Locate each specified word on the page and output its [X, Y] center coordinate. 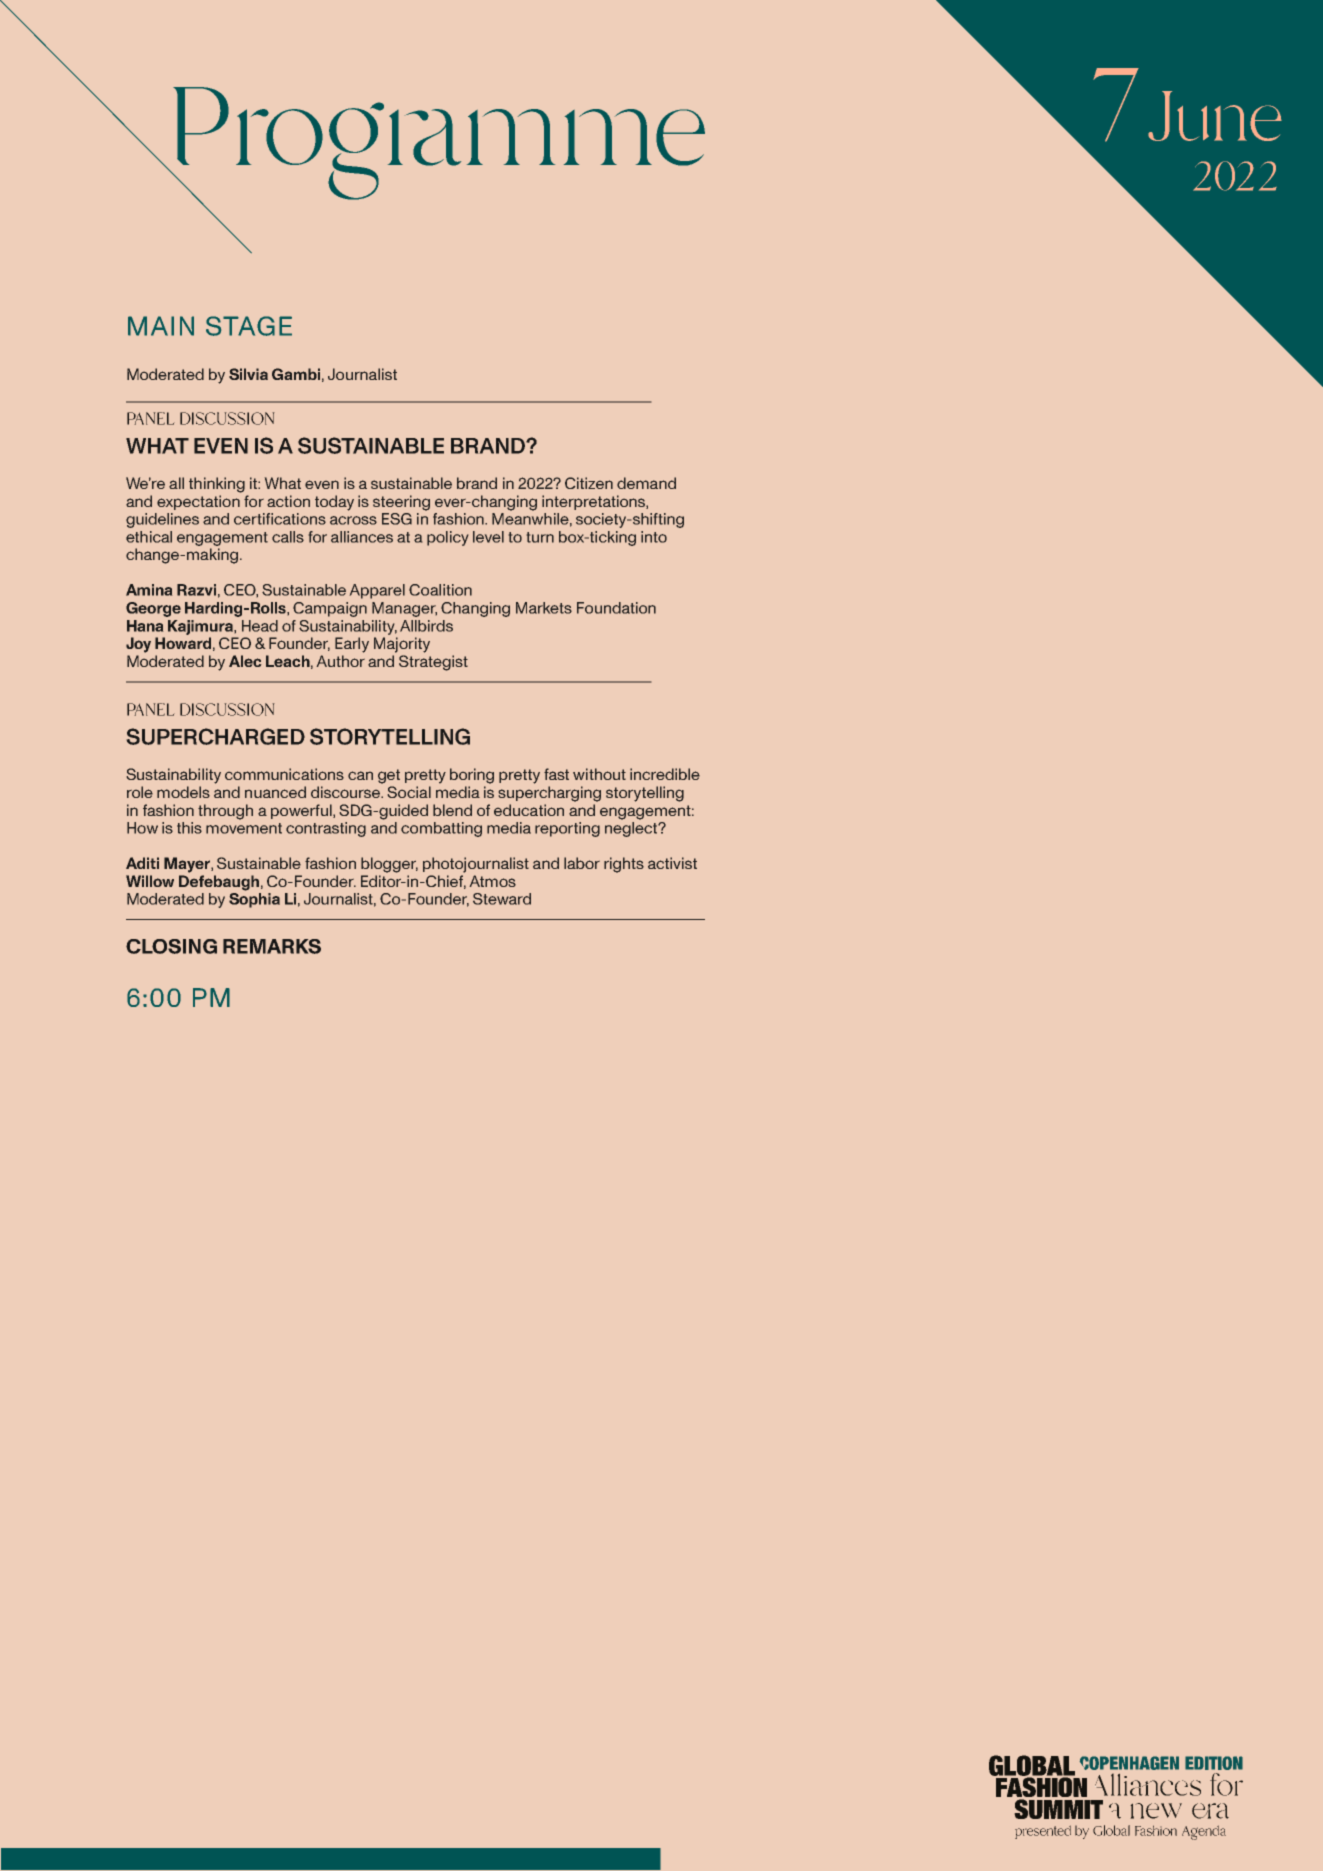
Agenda [1204, 1832]
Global [1111, 1830]
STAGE [249, 326]
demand [646, 483]
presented [1043, 1832]
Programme [437, 144]
